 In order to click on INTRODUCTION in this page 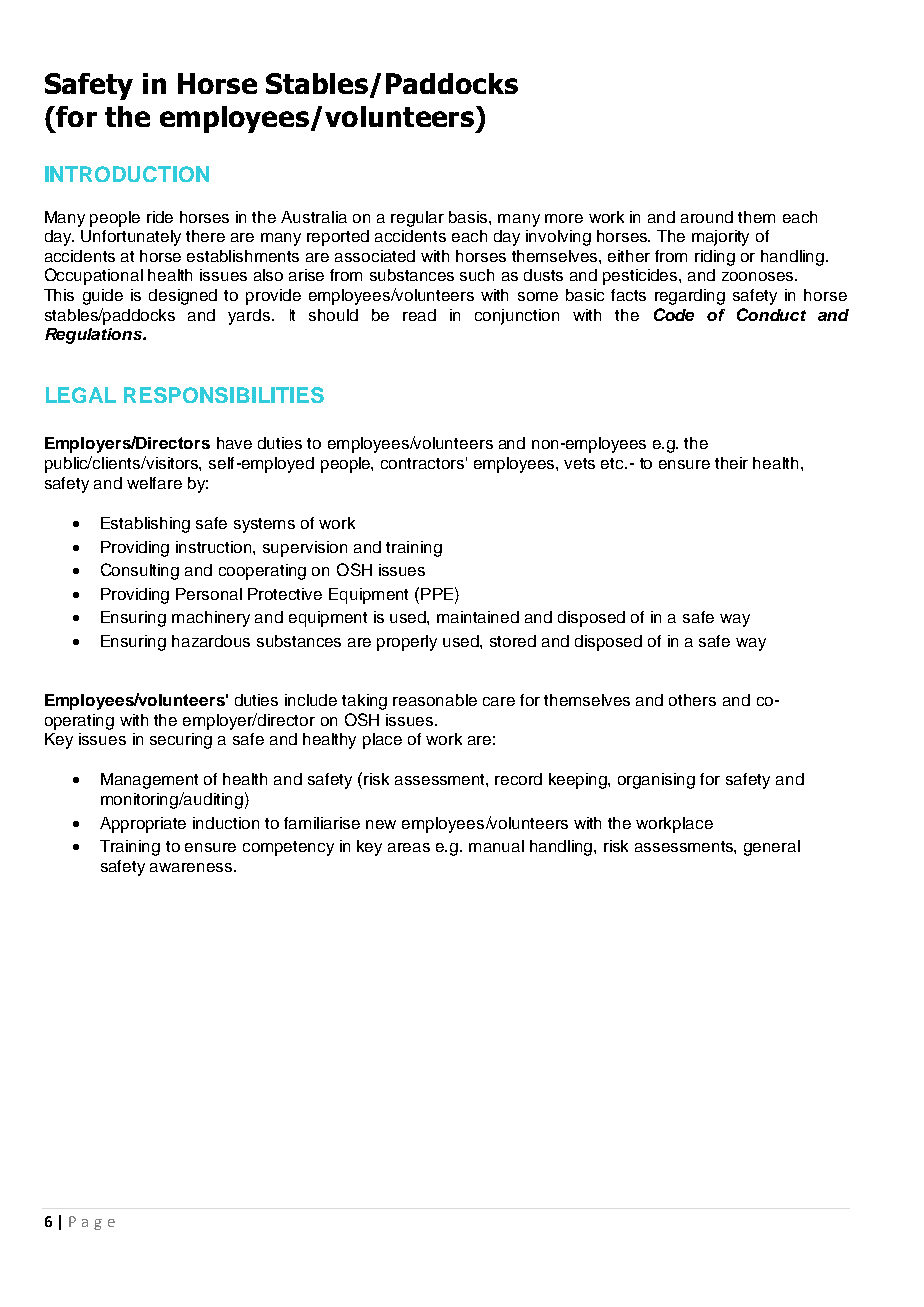, I will do `click(127, 174)`.
